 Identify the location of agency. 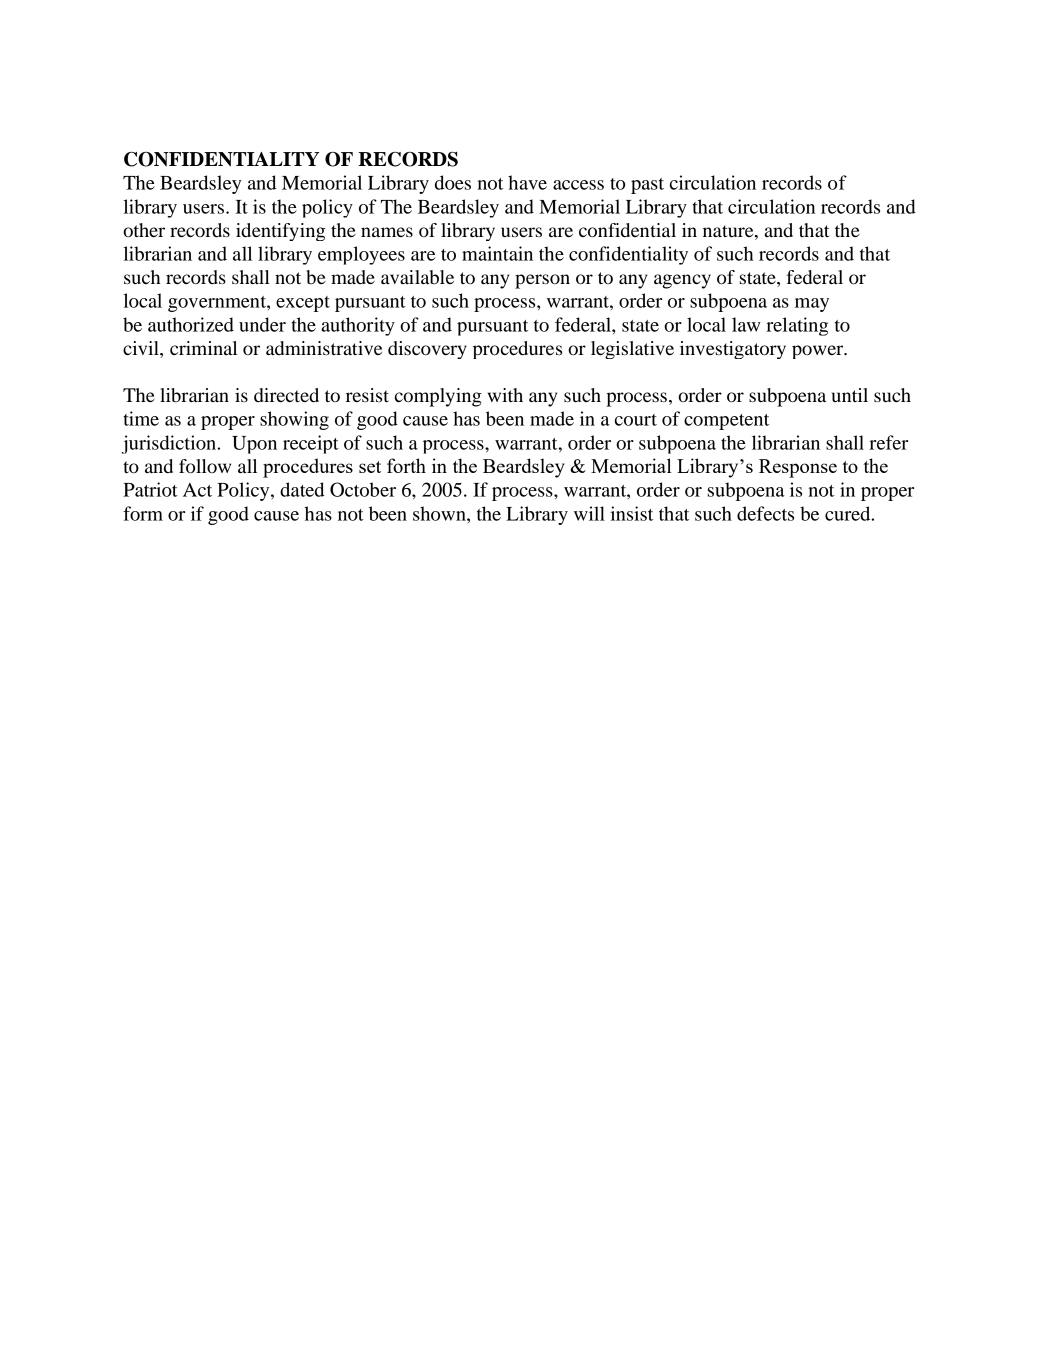
(682, 281).
